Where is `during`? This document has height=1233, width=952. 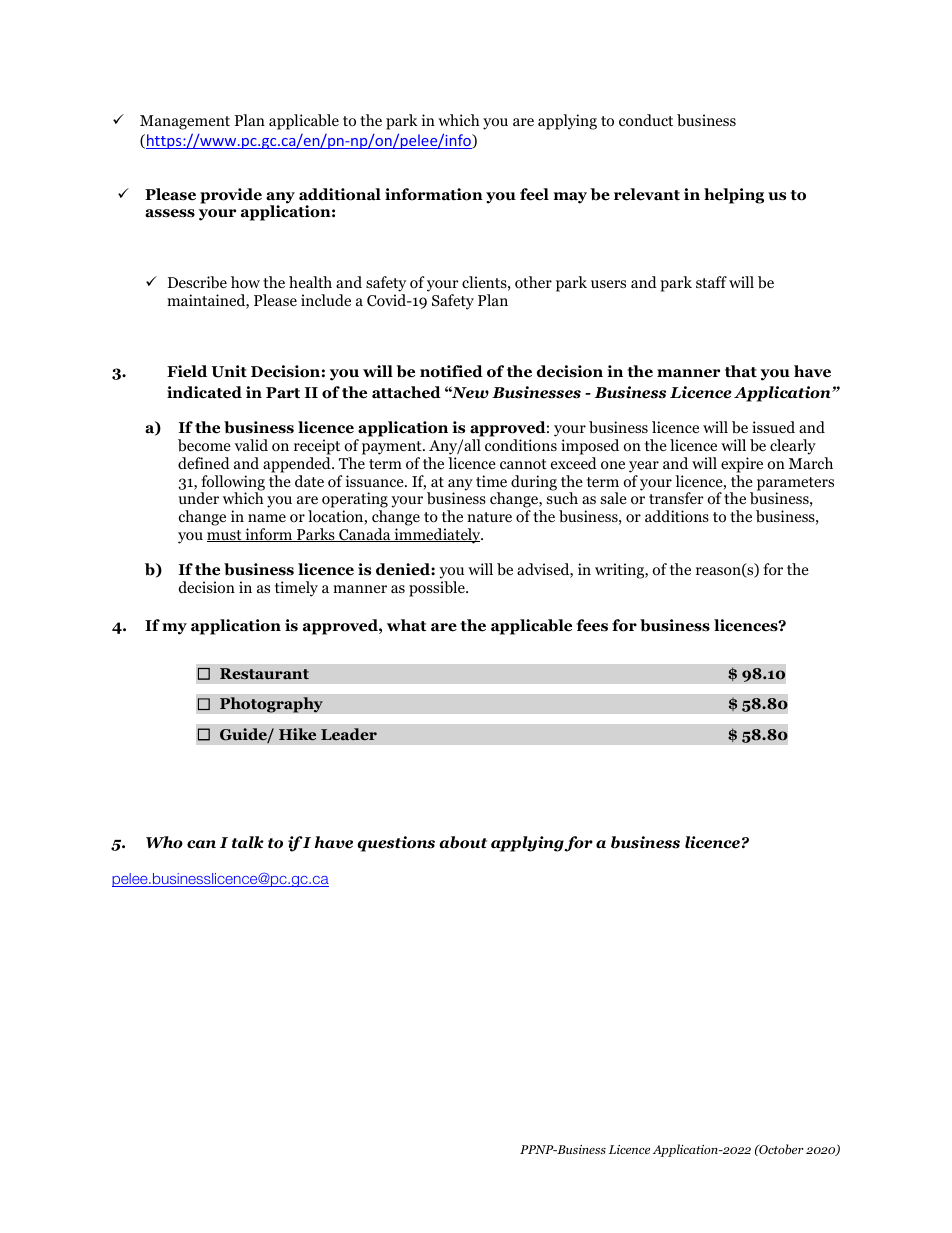 during is located at coordinates (534, 483).
